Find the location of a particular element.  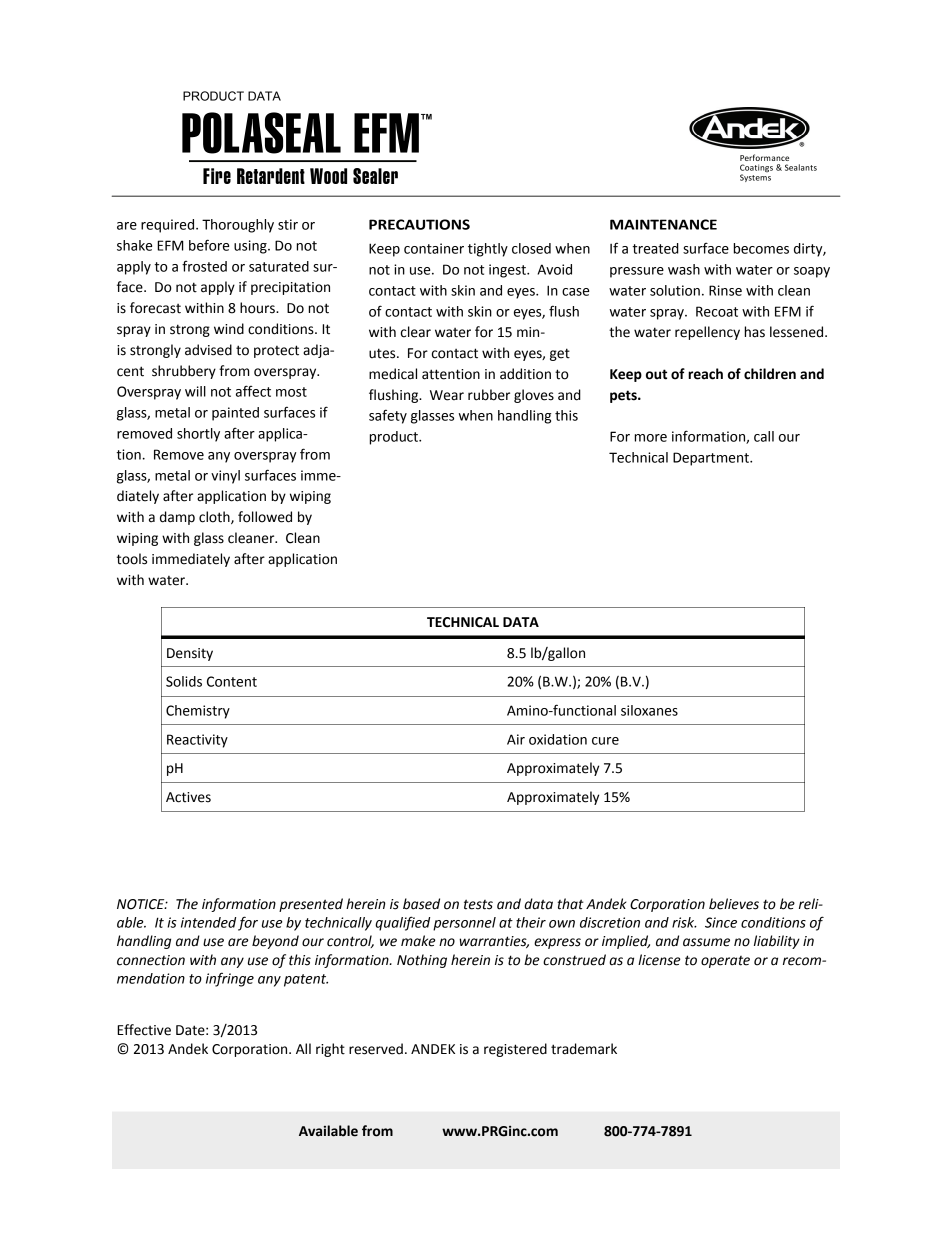

Fire is located at coordinates (217, 176).
